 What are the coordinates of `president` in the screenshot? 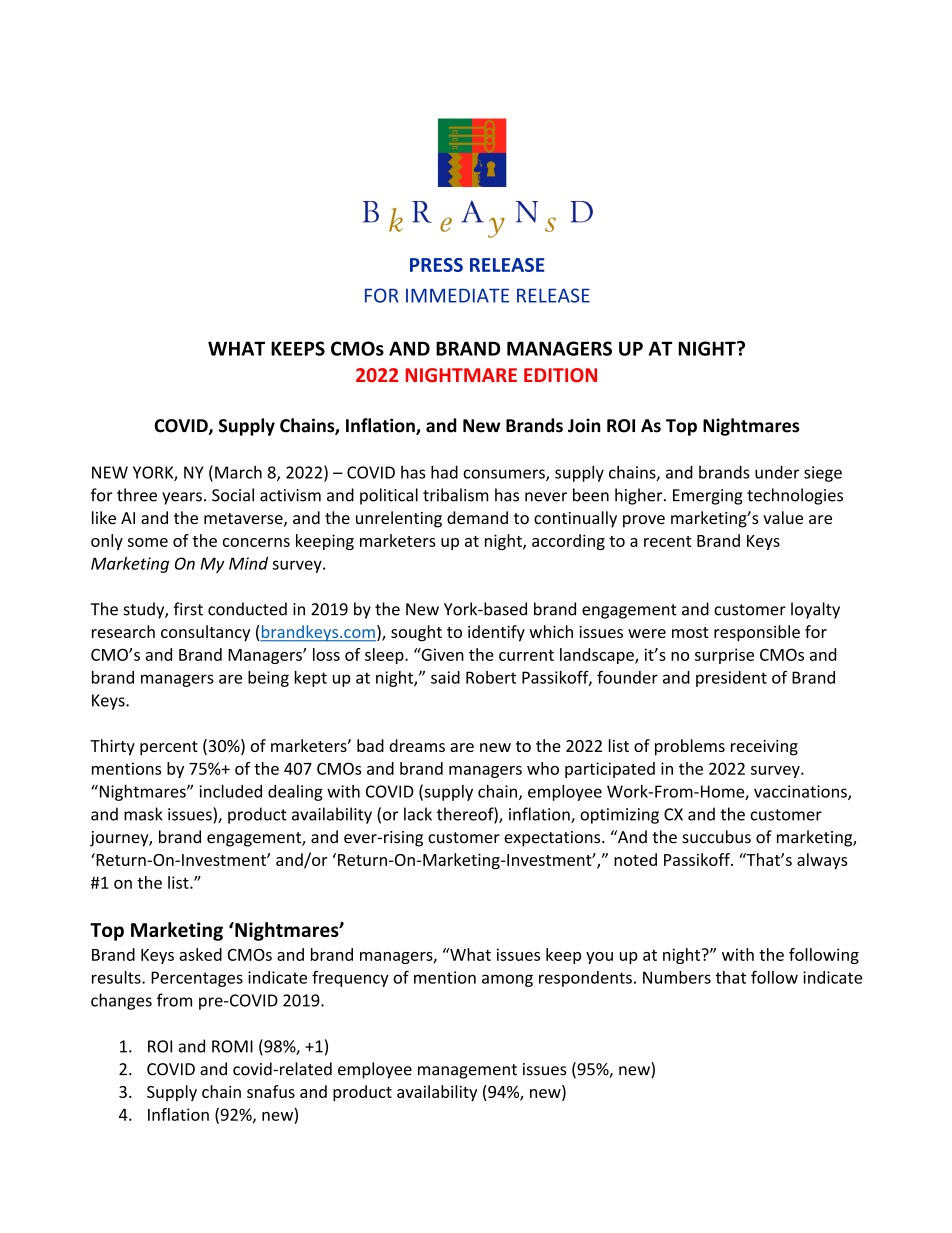 It's located at (731, 679).
